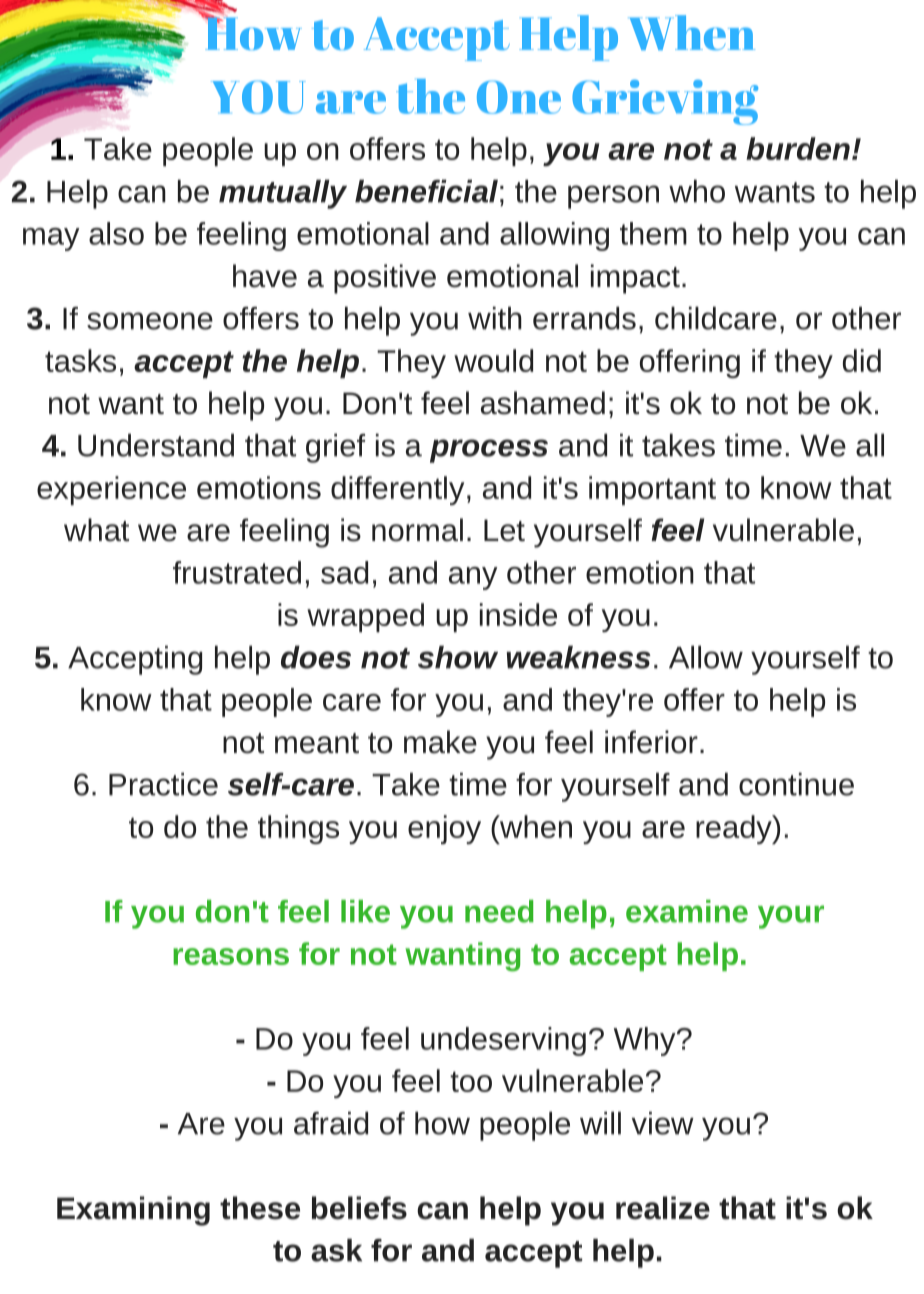 The width and height of the screenshot is (924, 1294). Describe the element at coordinates (798, 148) in the screenshot. I see `burden` at that location.
